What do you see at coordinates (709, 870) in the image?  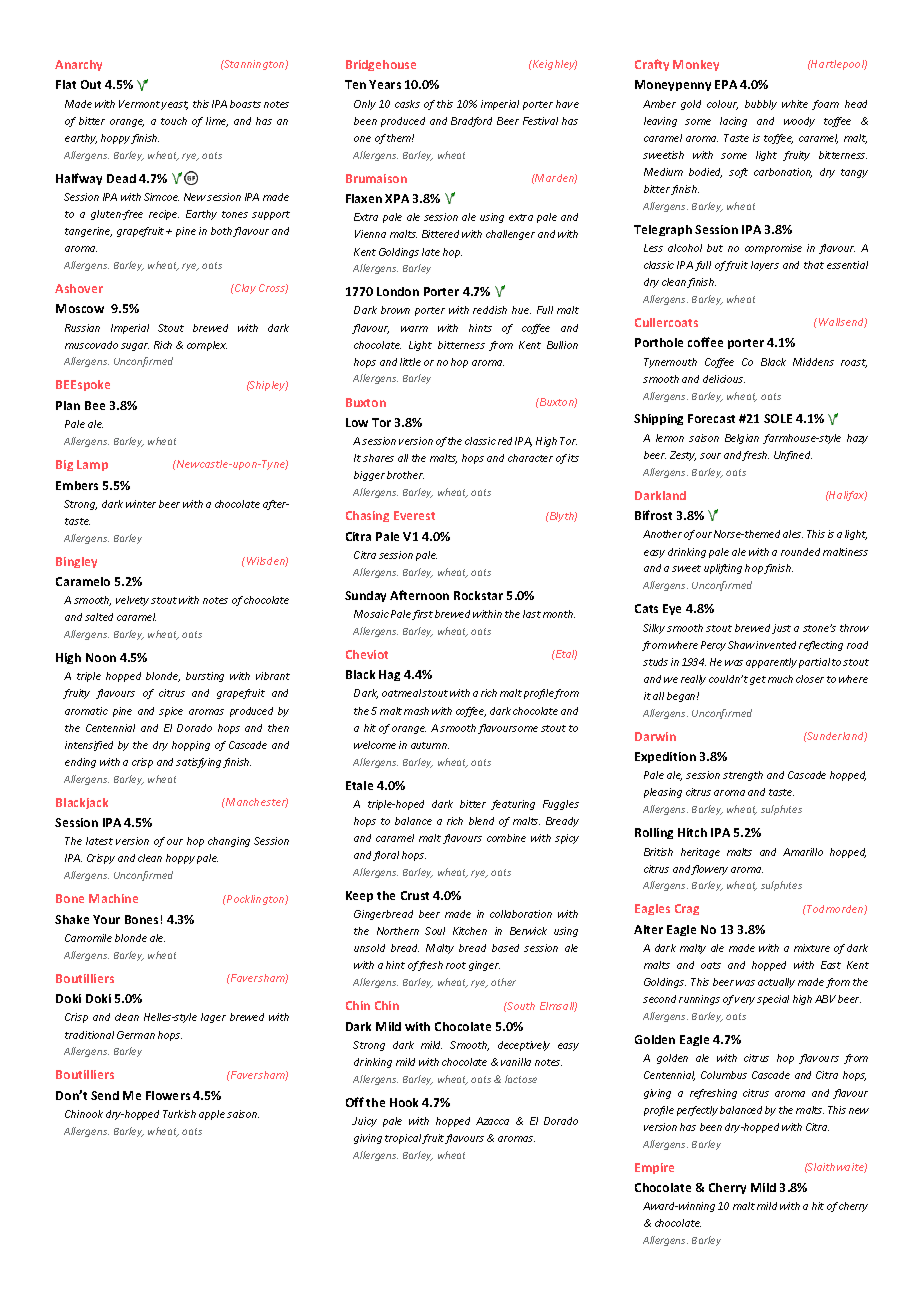 I see `flowery` at bounding box center [709, 870].
